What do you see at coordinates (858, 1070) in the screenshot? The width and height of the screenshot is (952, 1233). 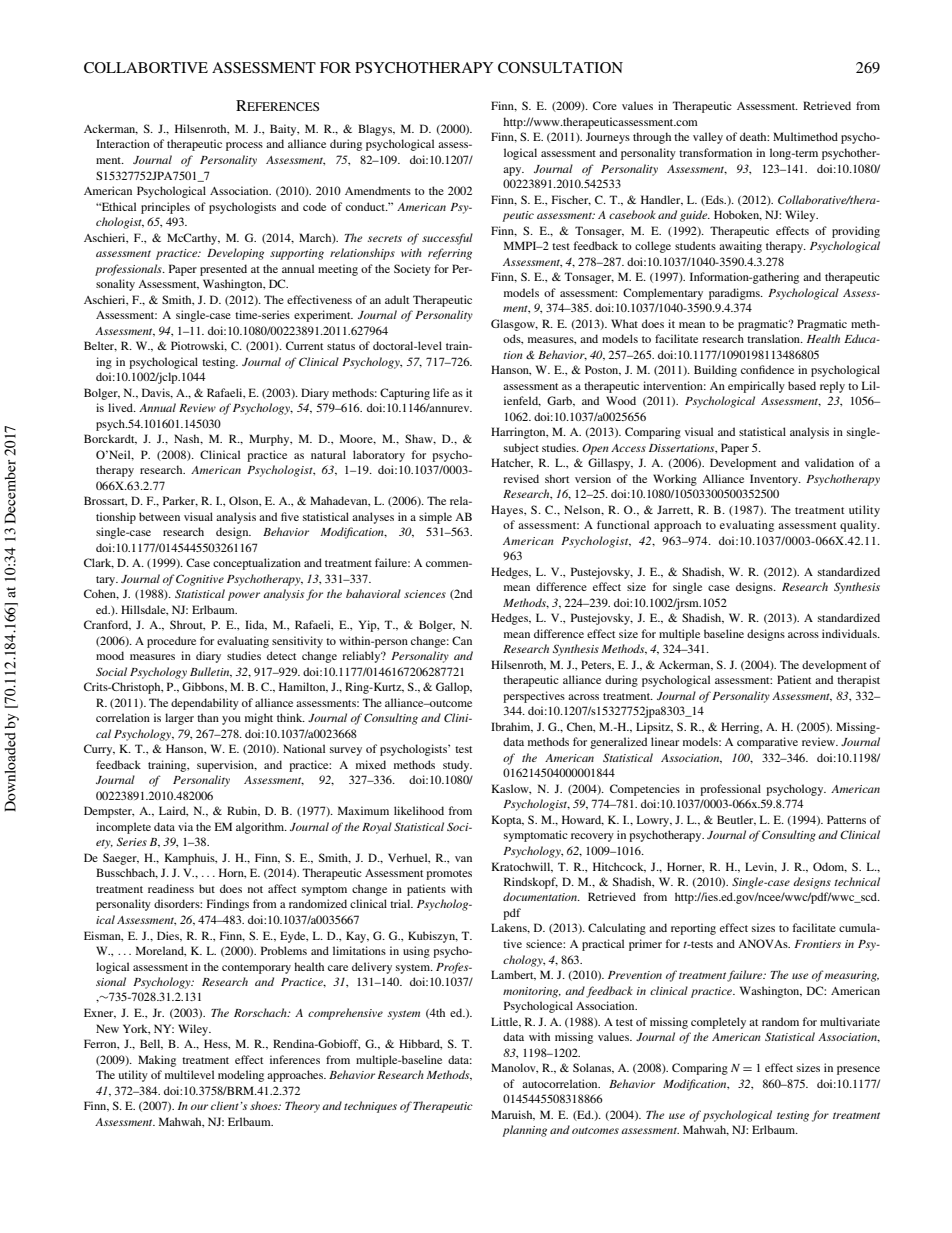 I see `presence` at bounding box center [858, 1070].
